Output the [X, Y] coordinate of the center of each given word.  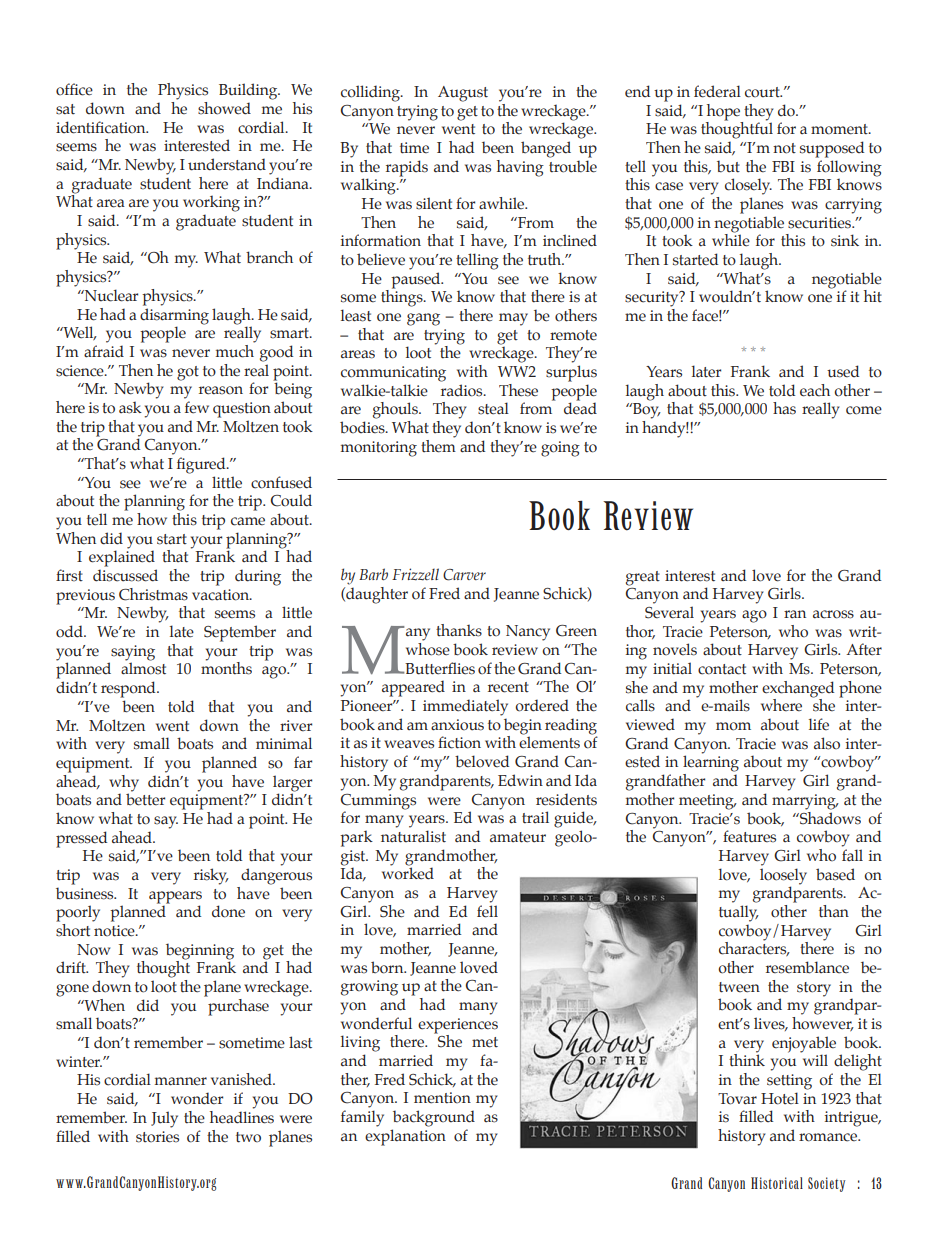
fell [487, 911]
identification [102, 127]
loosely [783, 876]
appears [175, 897]
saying [132, 654]
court [763, 92]
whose [428, 648]
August [463, 94]
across [833, 614]
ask [130, 407]
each [815, 390]
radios [463, 390]
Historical [777, 1183]
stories [157, 1137]
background [434, 1118]
